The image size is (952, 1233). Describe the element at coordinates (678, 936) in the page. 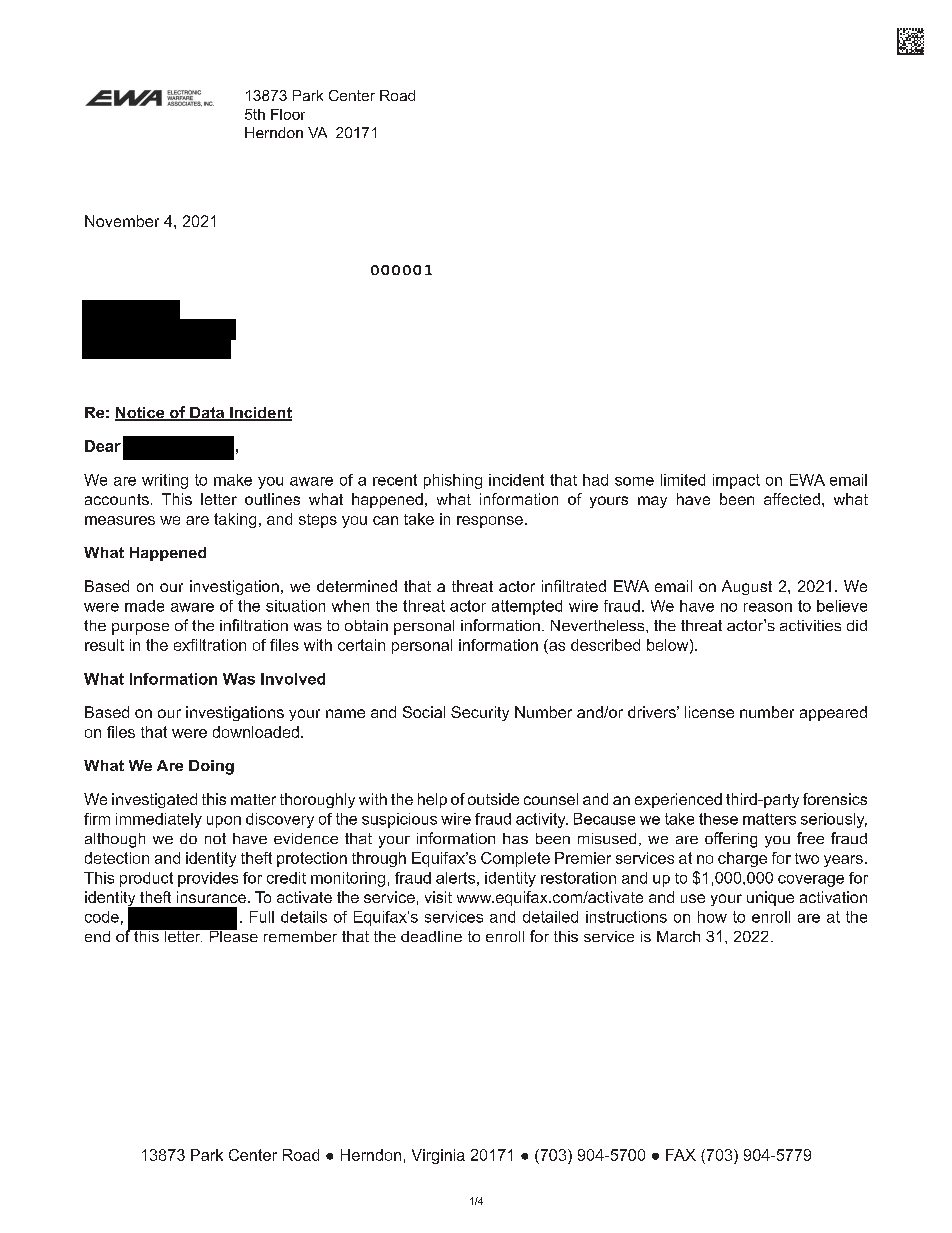

I see `March` at that location.
